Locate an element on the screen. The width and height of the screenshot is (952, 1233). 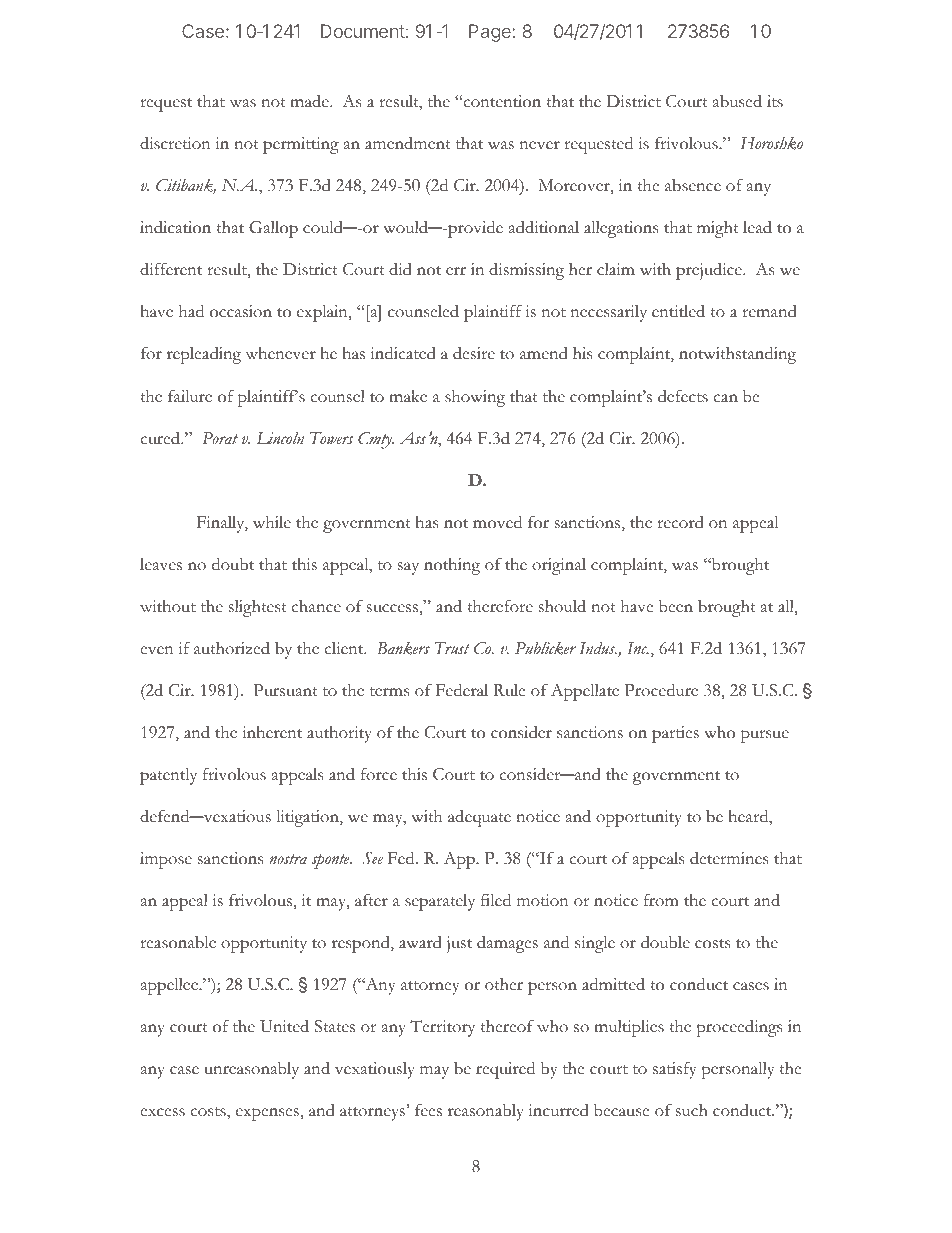
required is located at coordinates (505, 1070).
